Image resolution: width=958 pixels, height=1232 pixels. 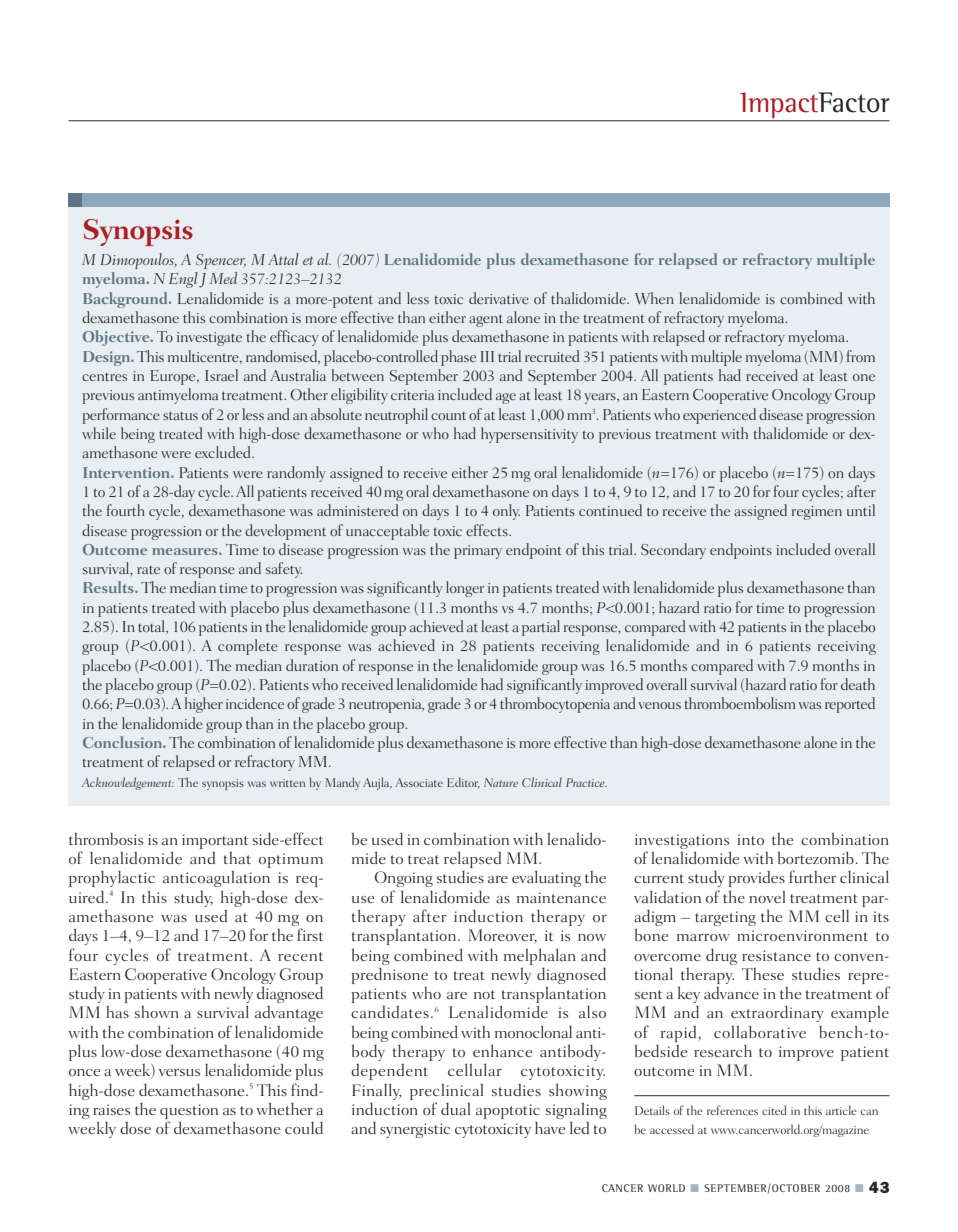 What do you see at coordinates (463, 783) in the document?
I see `Editor` at bounding box center [463, 783].
